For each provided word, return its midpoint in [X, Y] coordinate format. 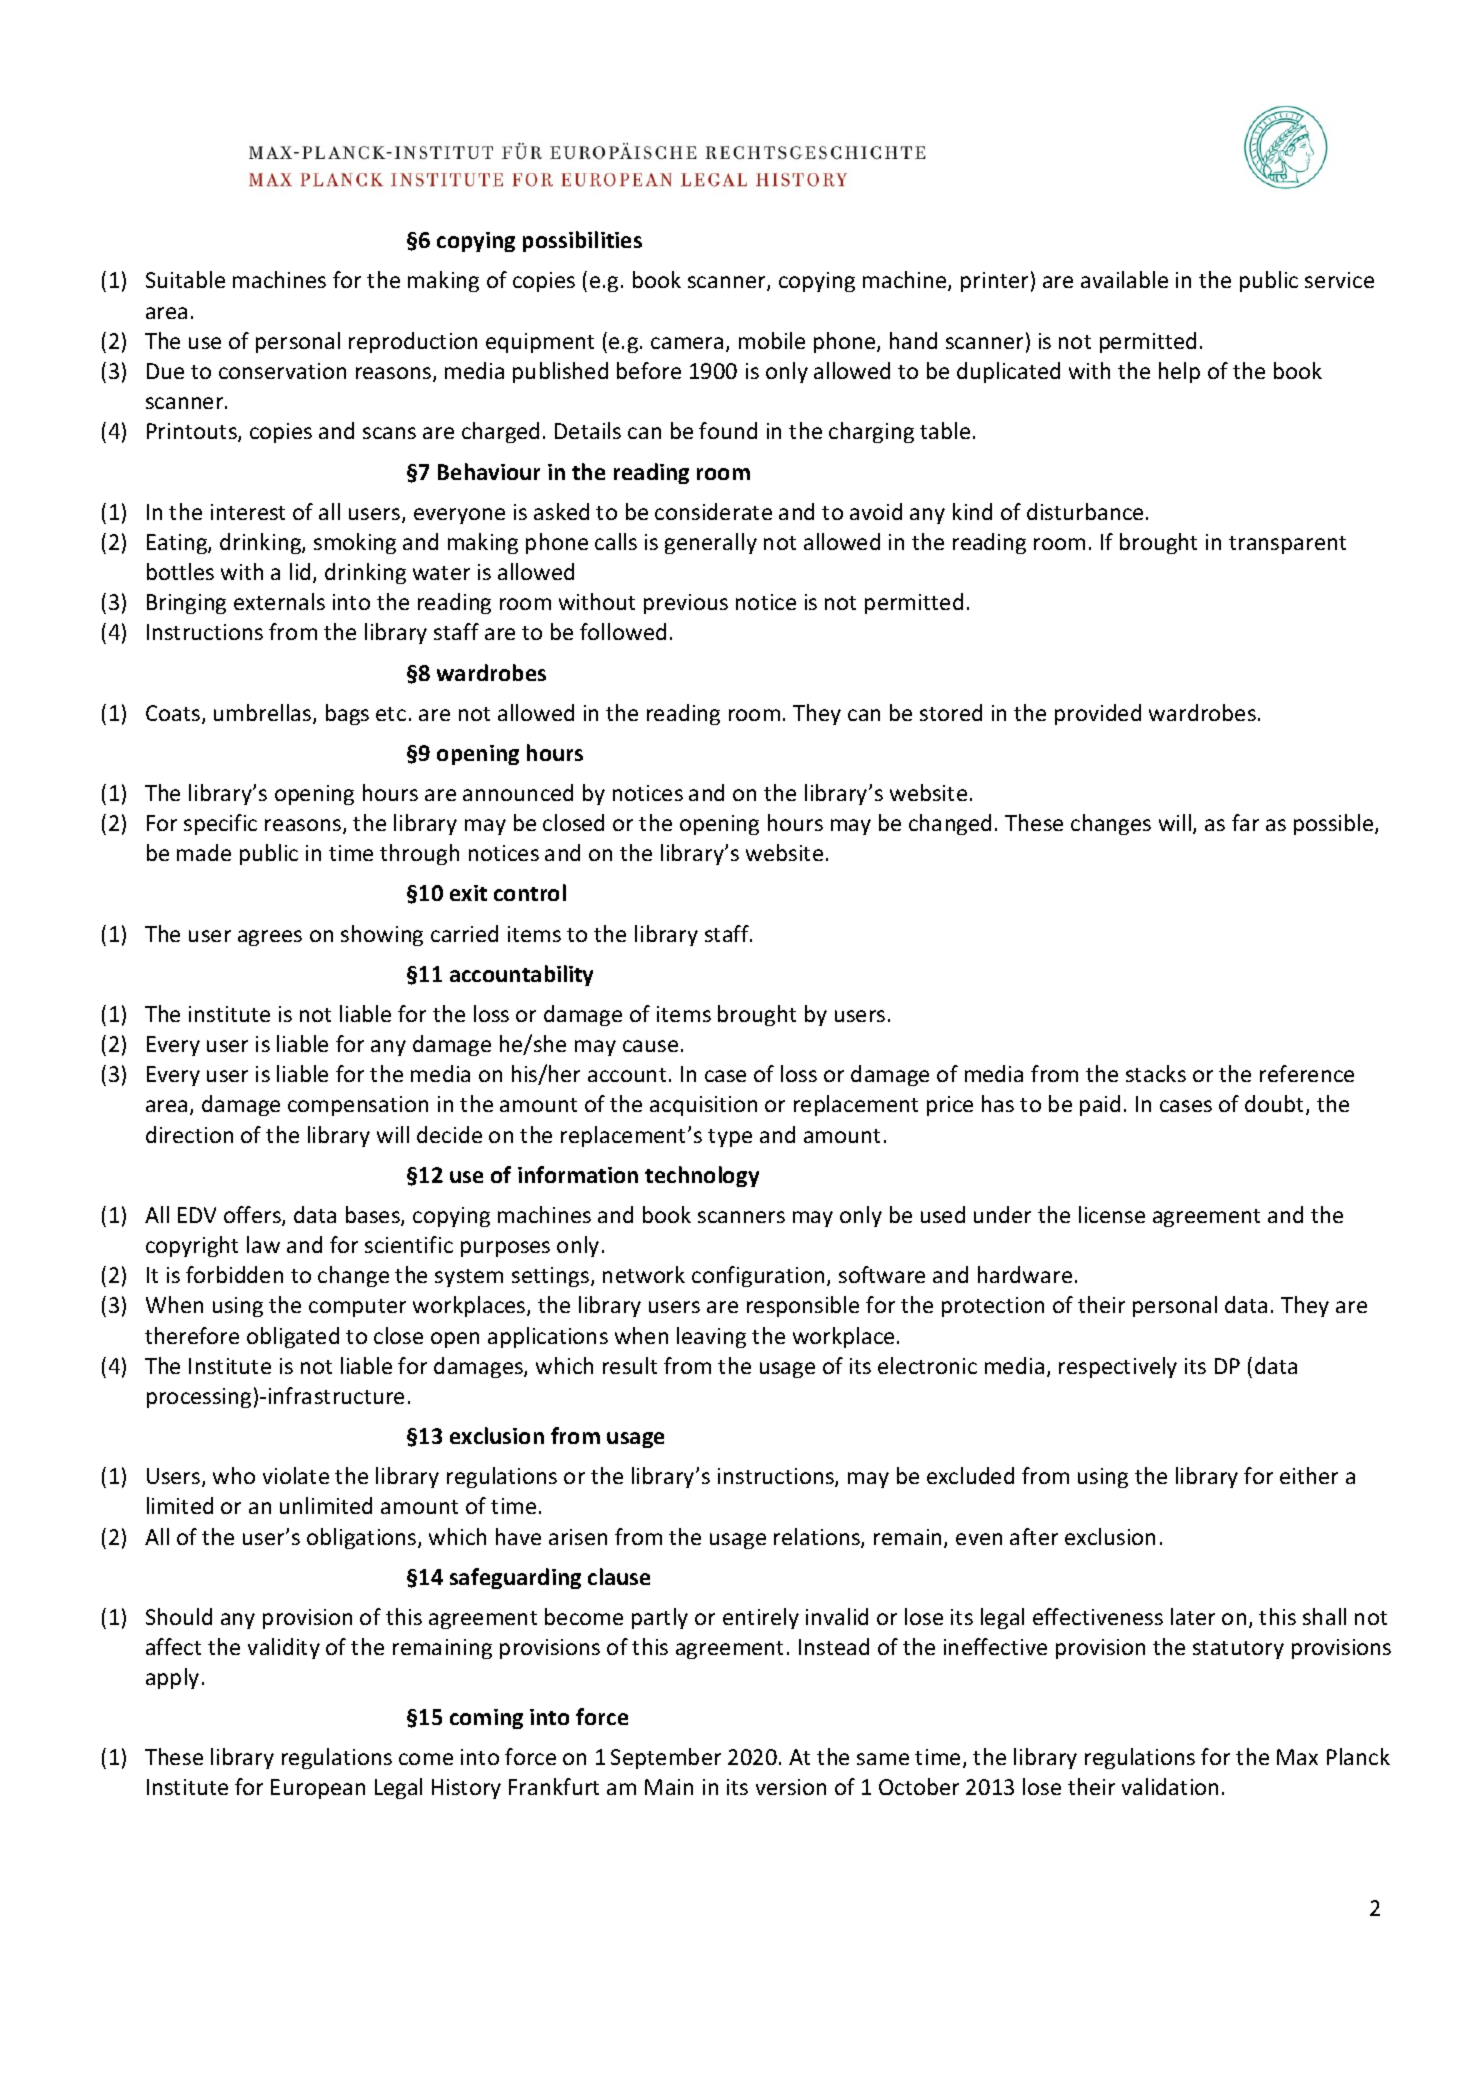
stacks [1156, 1073]
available [1124, 279]
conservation [282, 371]
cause [650, 1046]
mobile [772, 340]
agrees [270, 938]
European [318, 1789]
